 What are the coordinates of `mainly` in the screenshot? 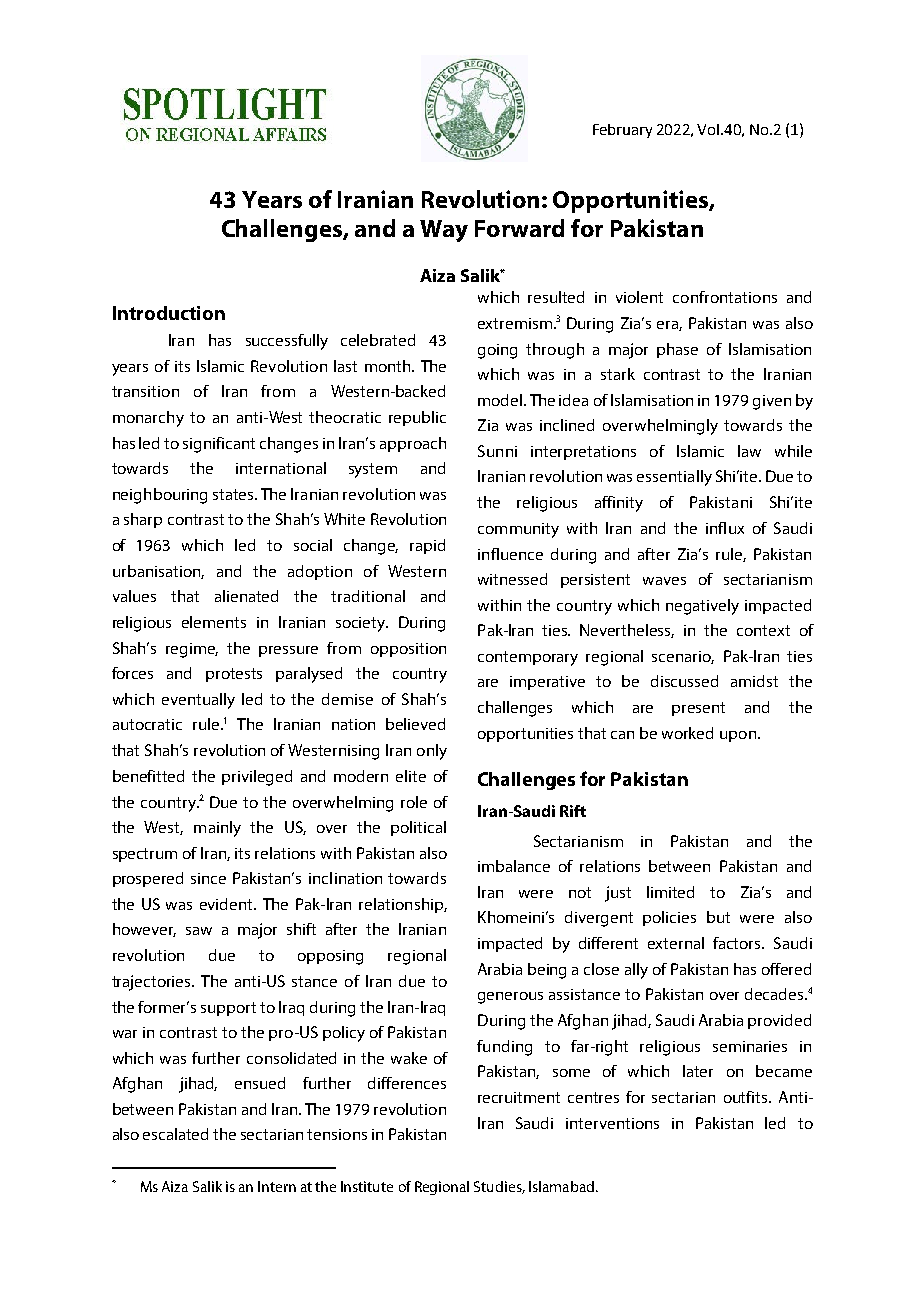 It's located at (217, 829).
